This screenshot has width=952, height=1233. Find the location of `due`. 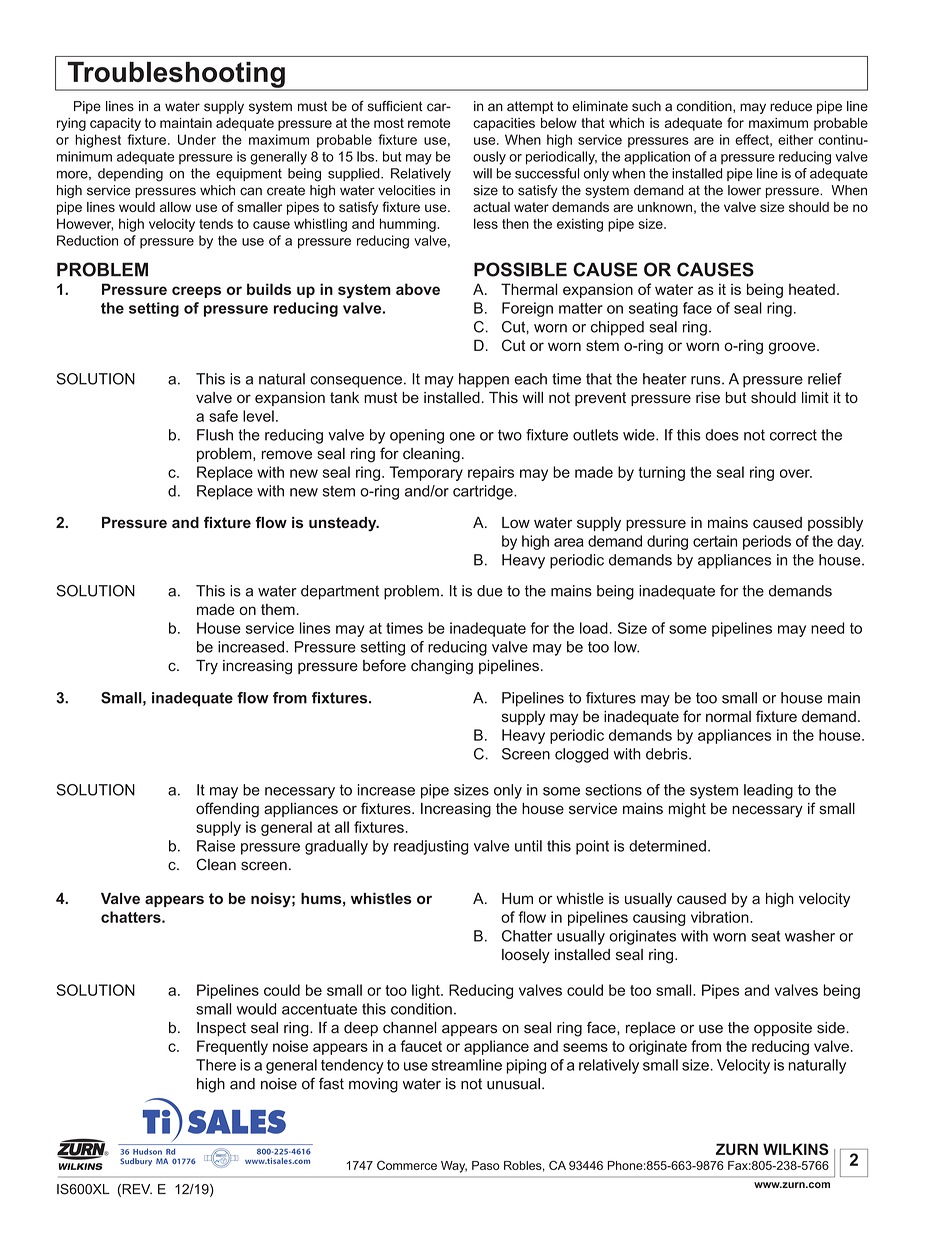

due is located at coordinates (490, 591).
